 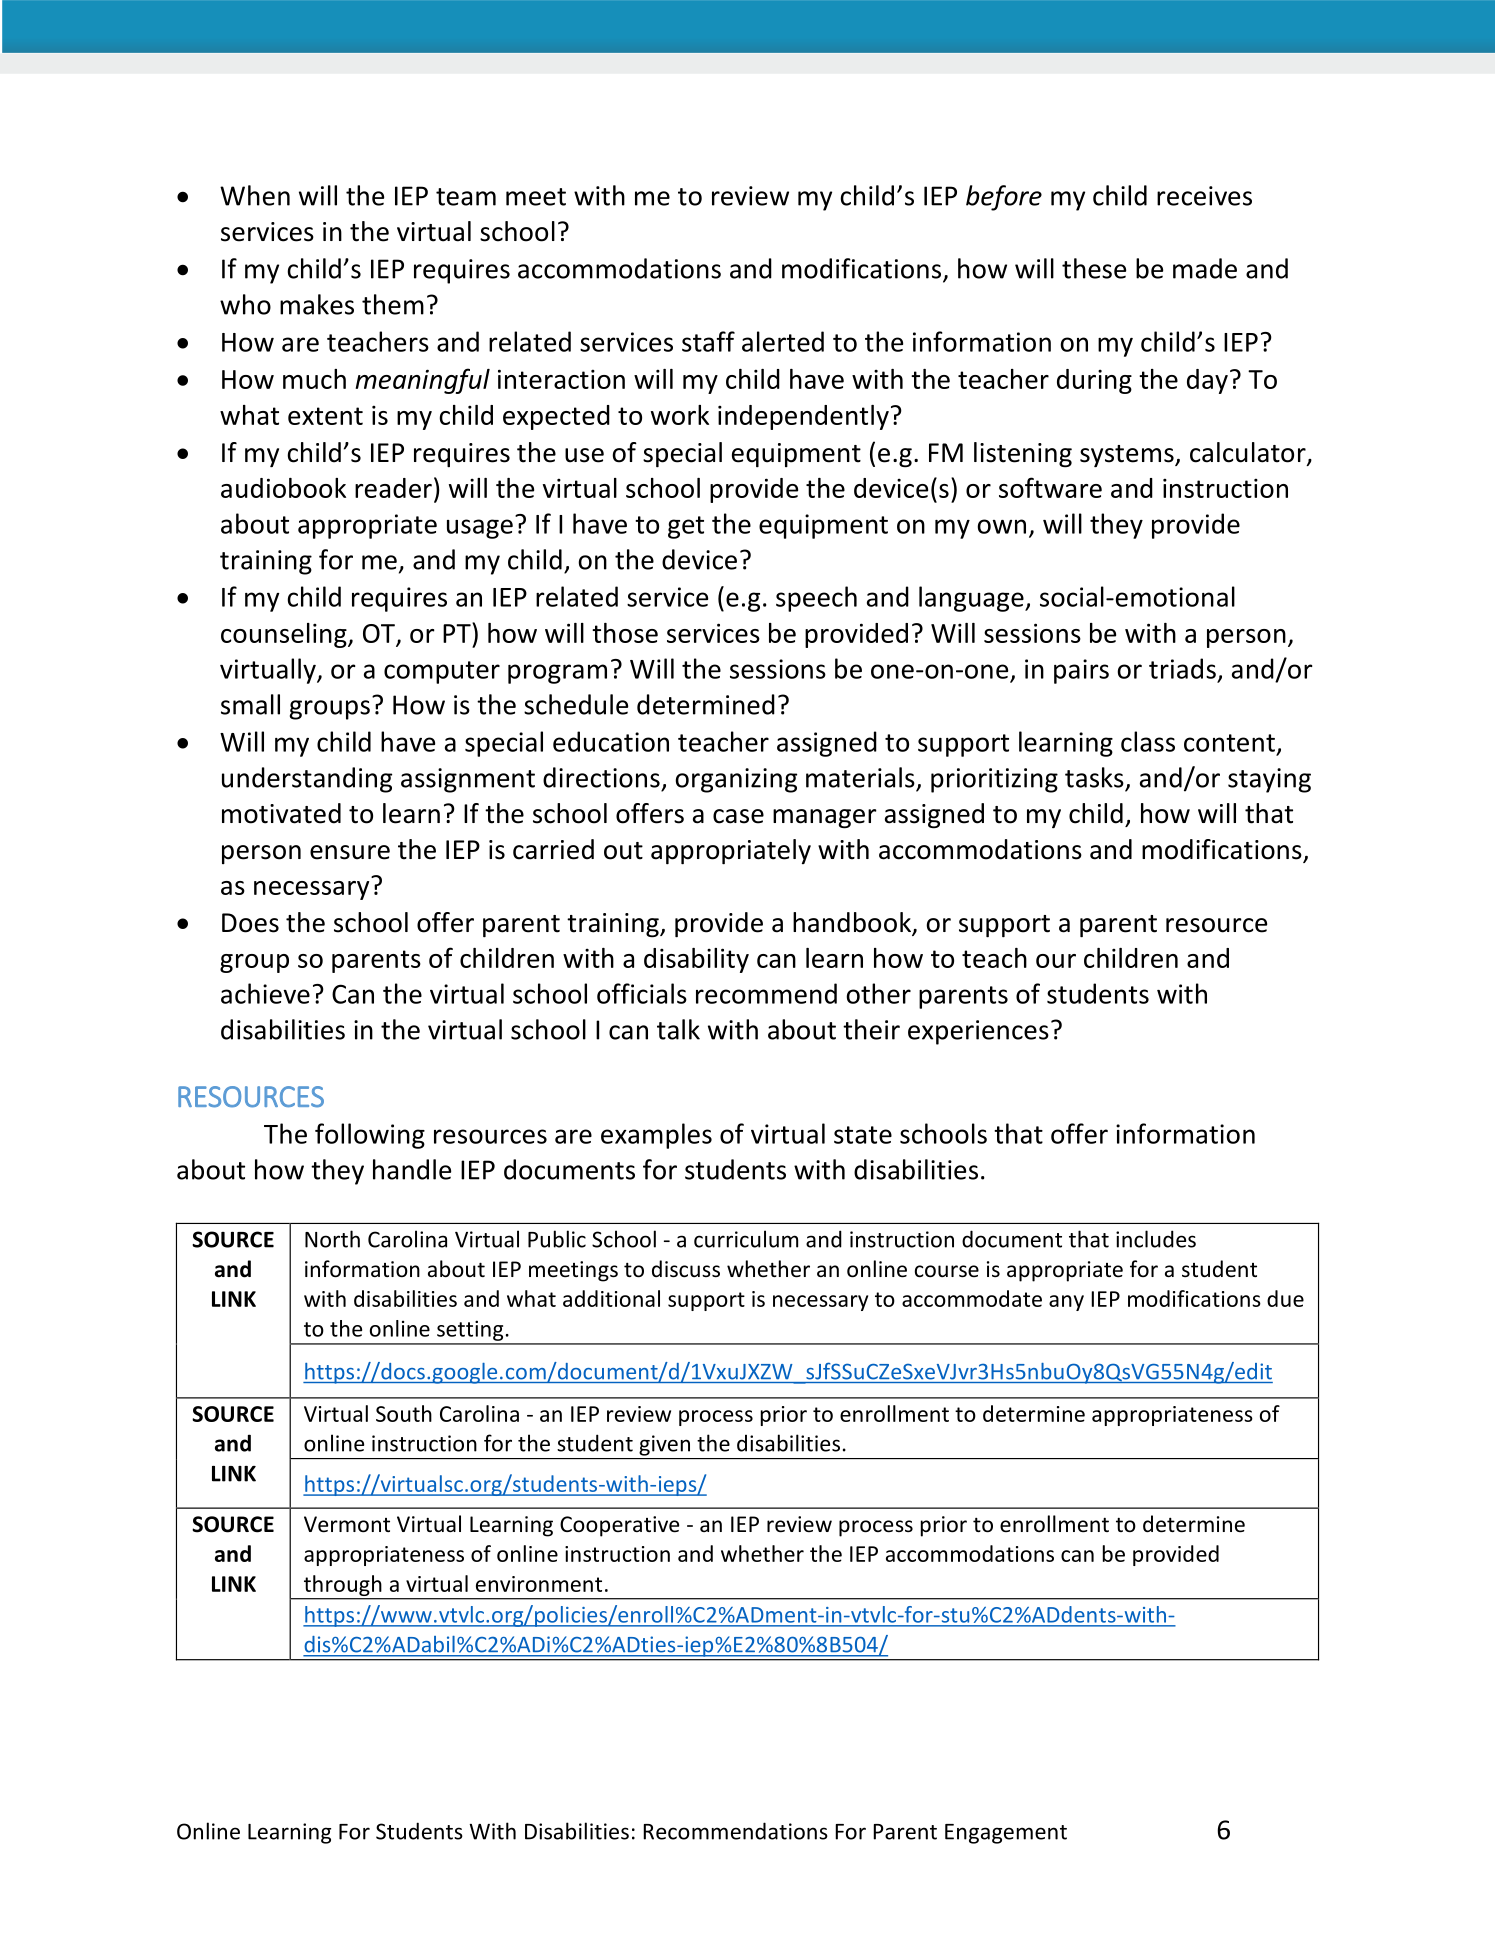 What do you see at coordinates (393, 304) in the screenshot?
I see `them` at bounding box center [393, 304].
